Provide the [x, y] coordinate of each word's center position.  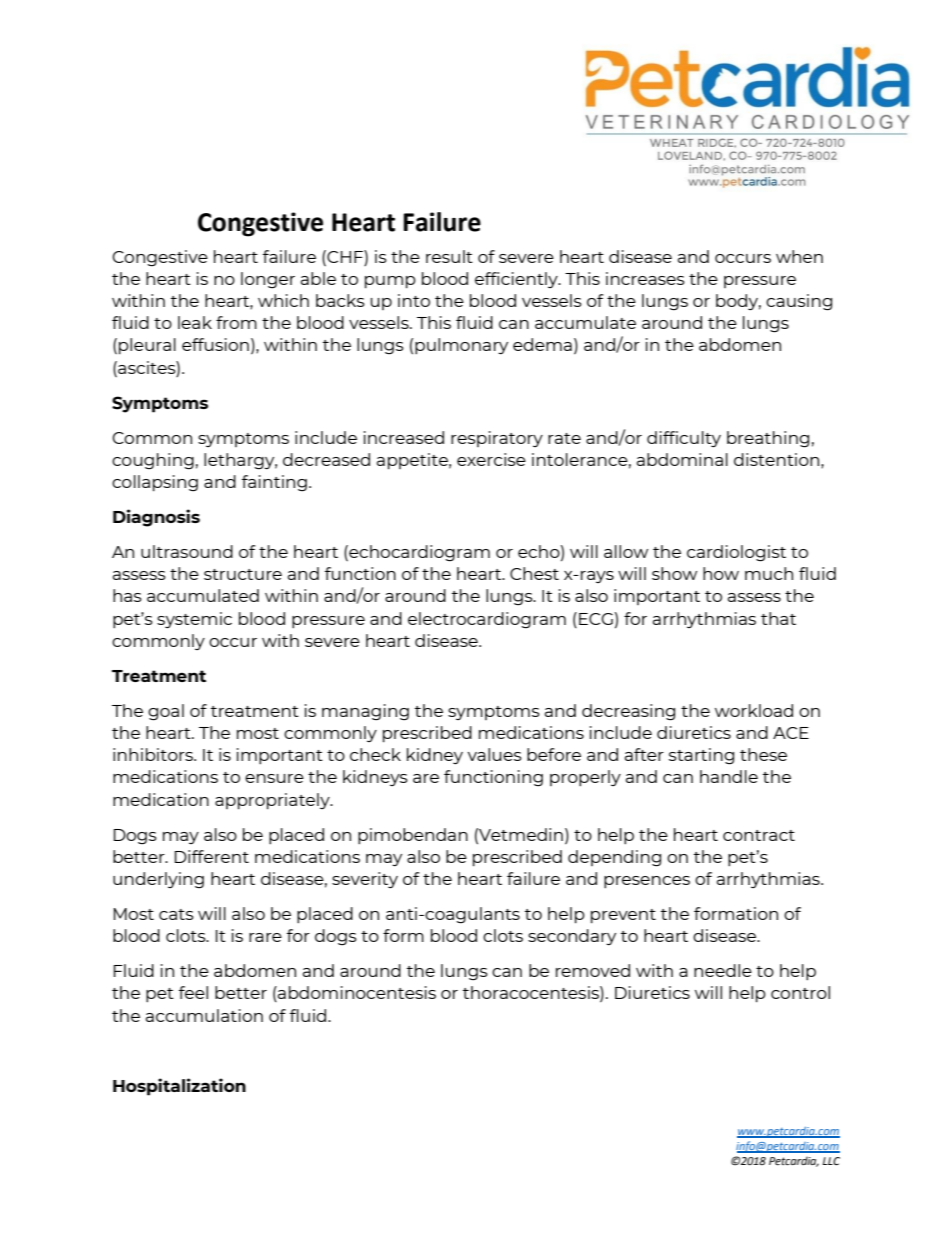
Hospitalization [179, 1087]
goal [166, 712]
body [738, 302]
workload [754, 710]
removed [593, 970]
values [494, 754]
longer [268, 280]
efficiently [517, 280]
